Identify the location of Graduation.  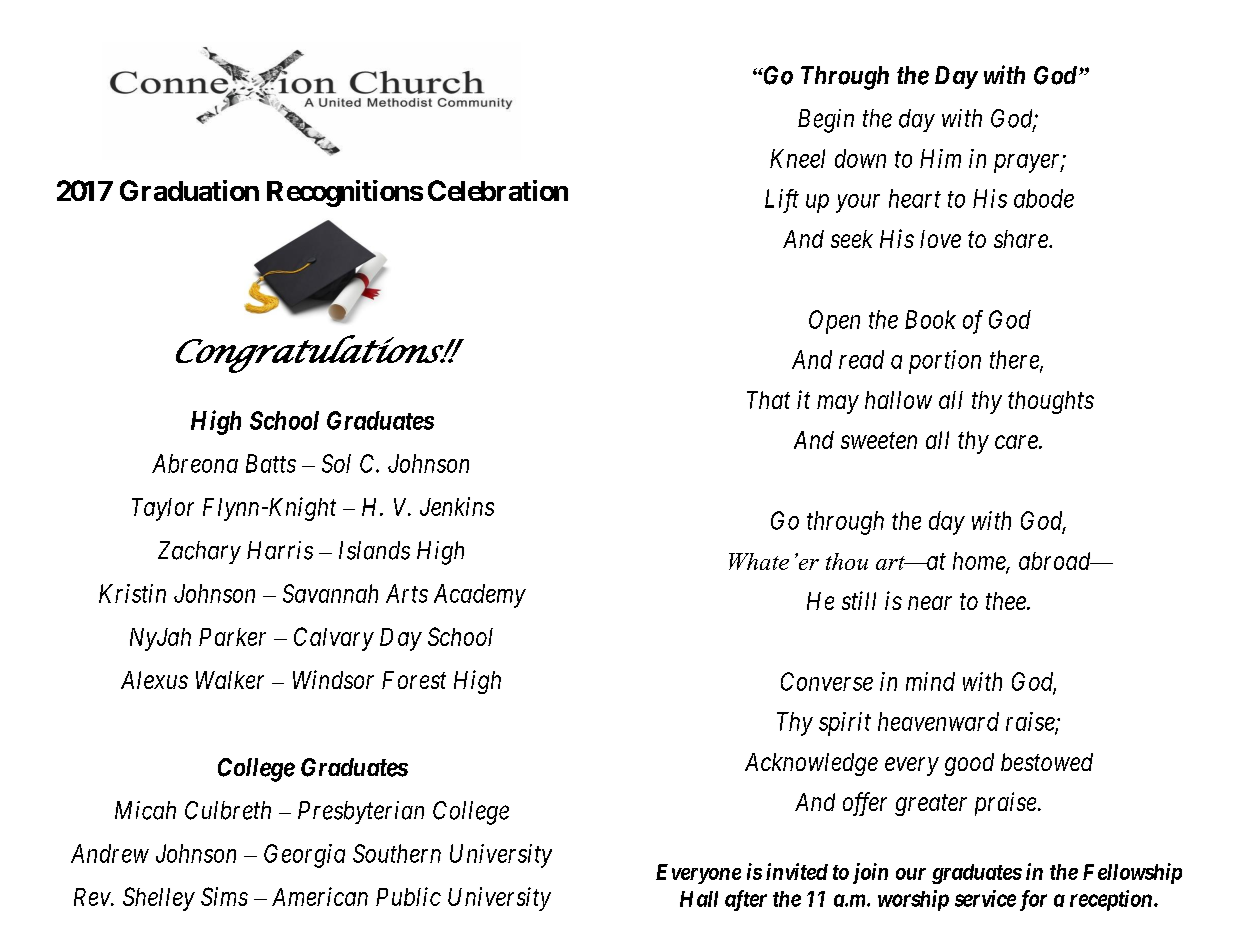
(189, 190).
